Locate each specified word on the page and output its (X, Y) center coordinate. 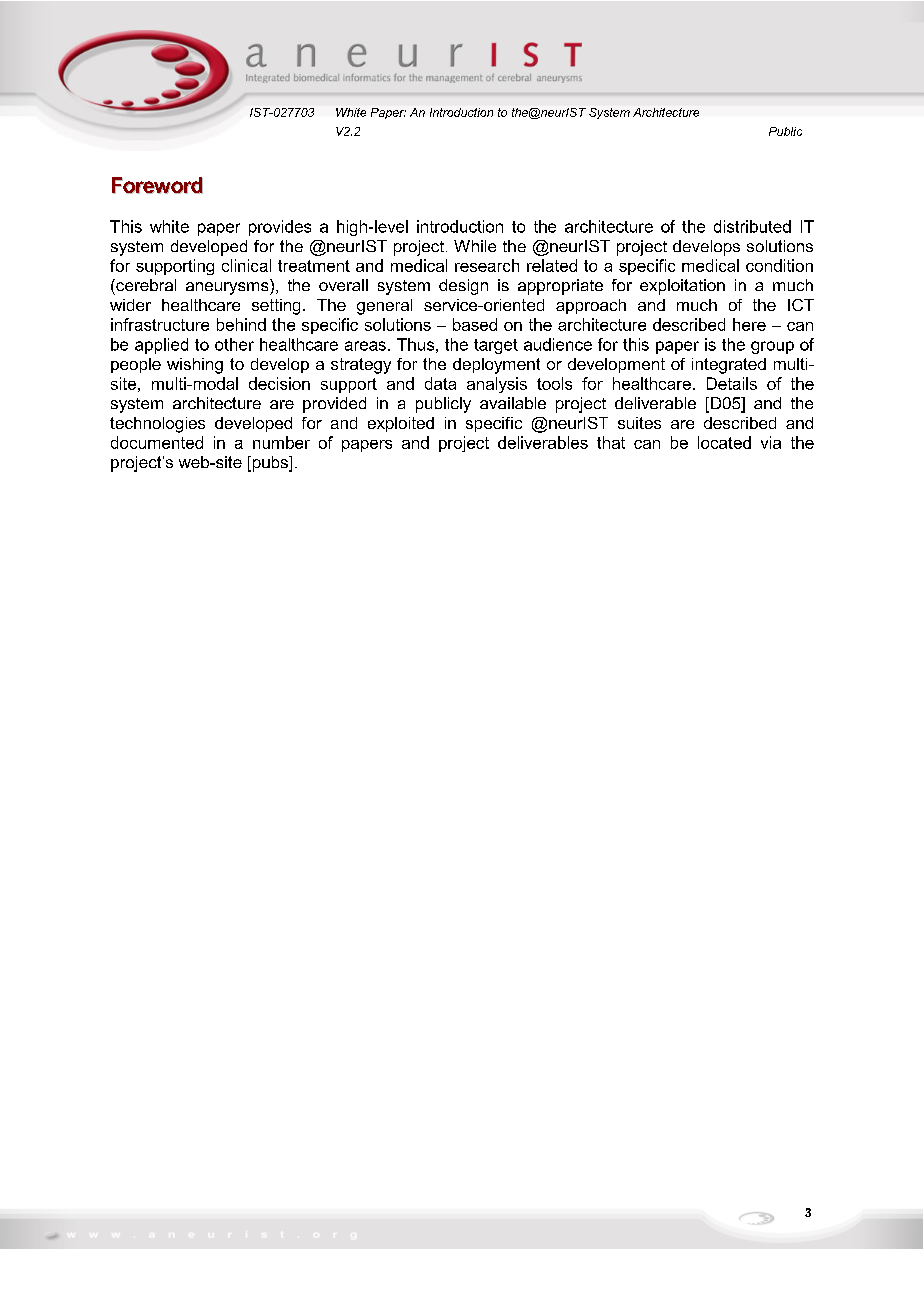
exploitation (682, 287)
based (475, 324)
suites (639, 423)
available (513, 403)
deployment (496, 366)
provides (280, 228)
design (463, 287)
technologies (157, 425)
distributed (752, 226)
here (749, 324)
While (475, 246)
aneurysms (228, 288)
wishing (195, 366)
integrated (729, 366)
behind (241, 324)
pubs (270, 464)
